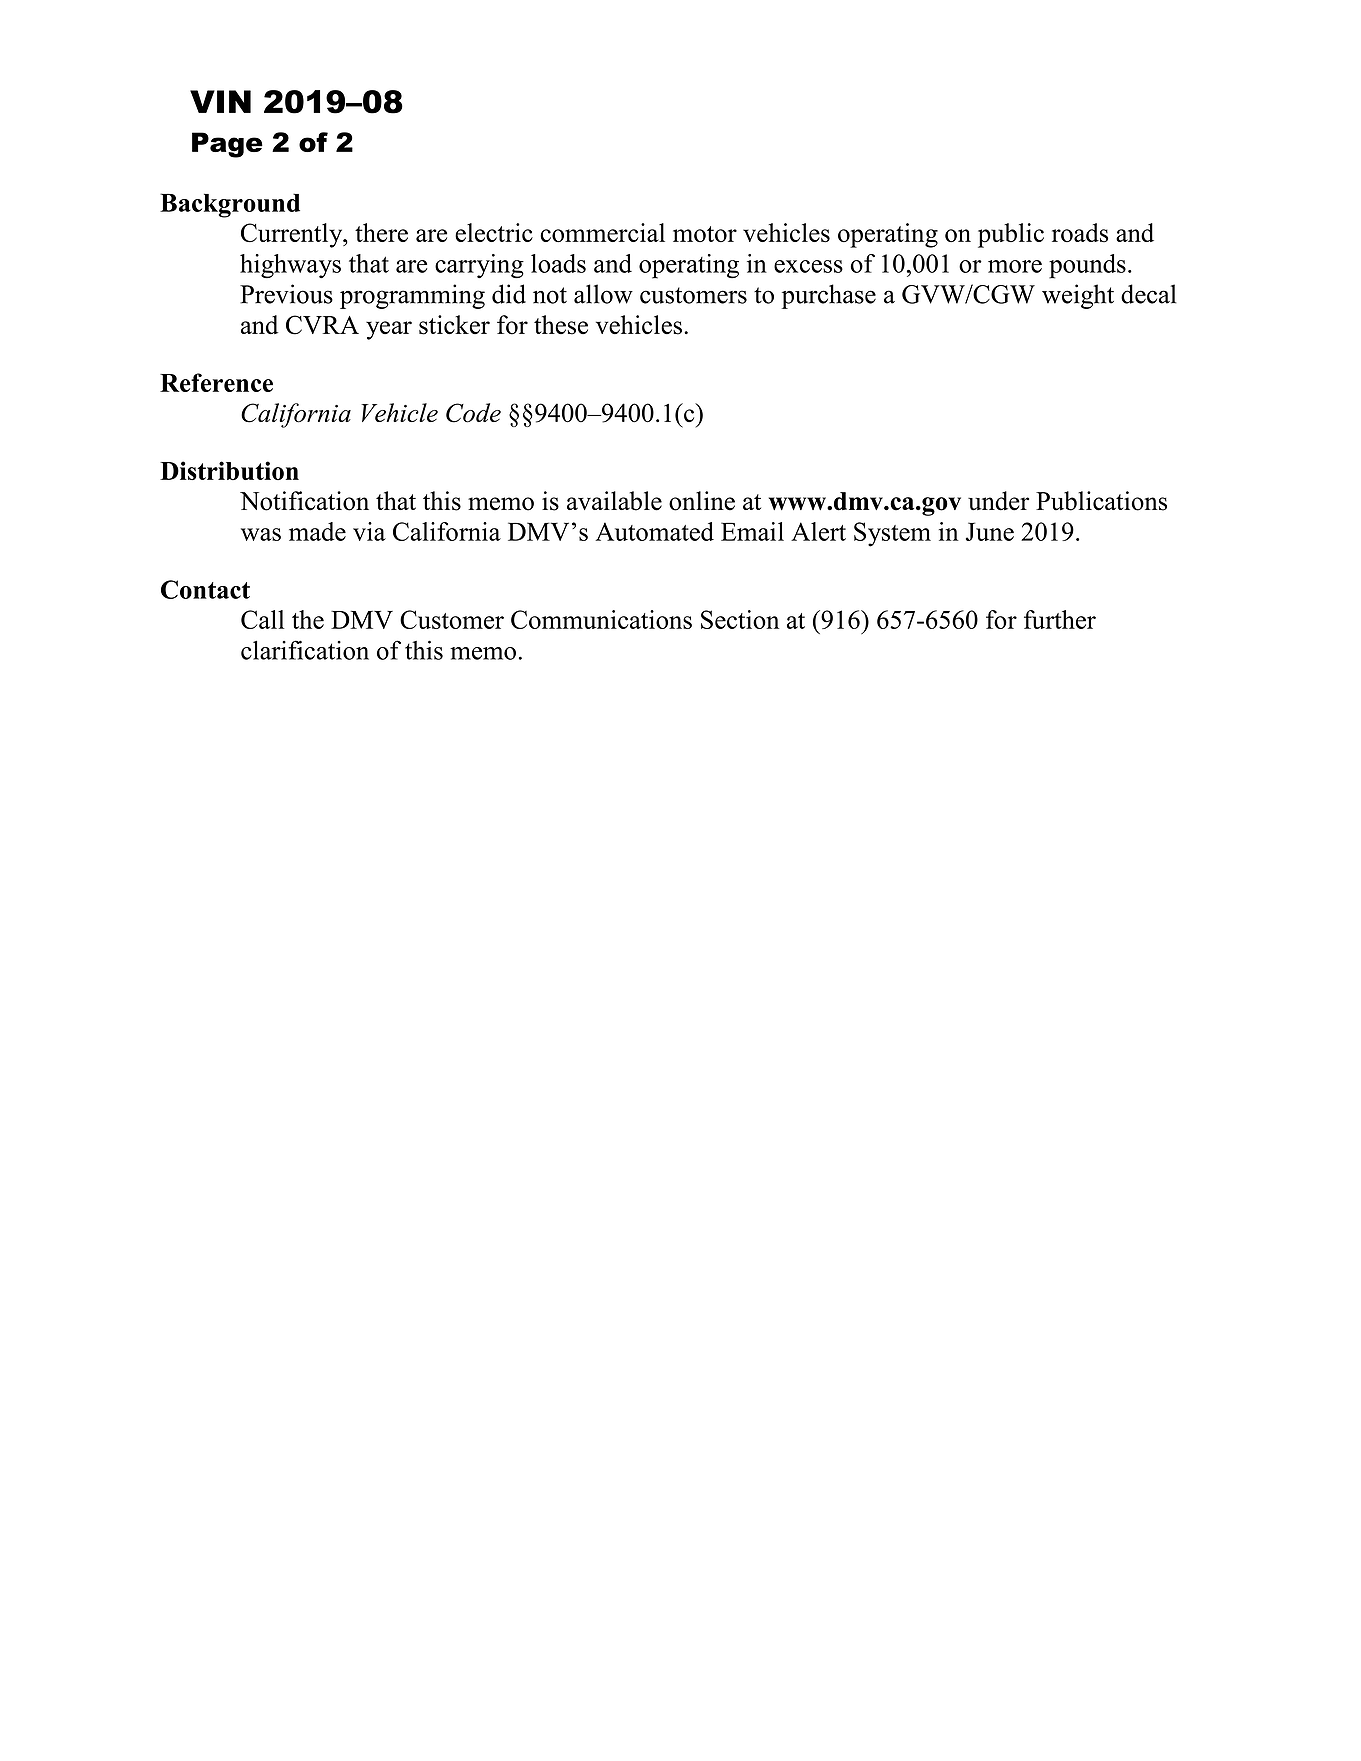 This screenshot has width=1361, height=1761. Describe the element at coordinates (1078, 296) in the screenshot. I see `weight` at that location.
